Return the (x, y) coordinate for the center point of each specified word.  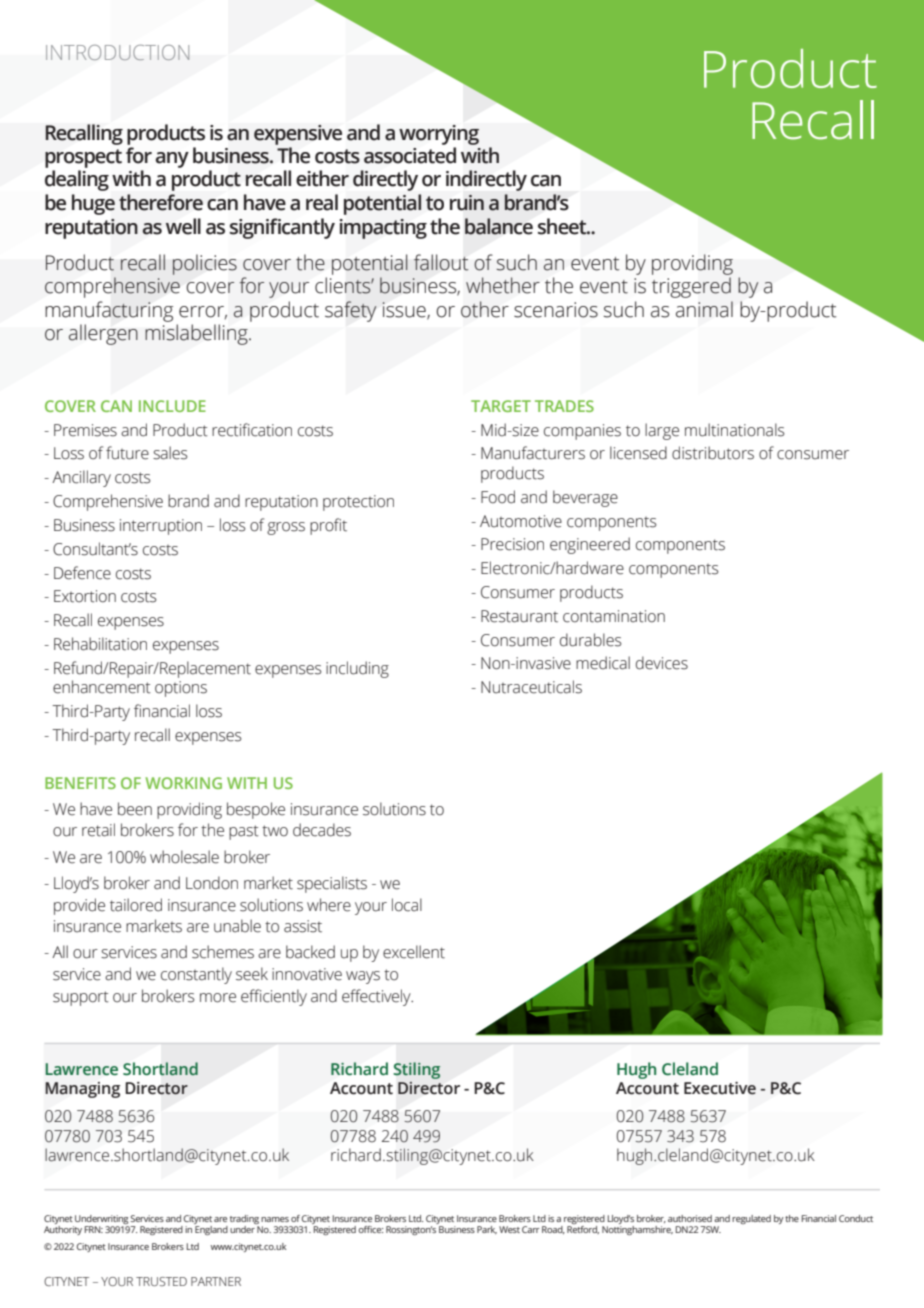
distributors (713, 453)
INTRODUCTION (117, 52)
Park (487, 1230)
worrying (439, 135)
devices (662, 663)
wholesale (184, 857)
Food (498, 497)
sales (170, 453)
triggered (691, 287)
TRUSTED (161, 1281)
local (407, 905)
